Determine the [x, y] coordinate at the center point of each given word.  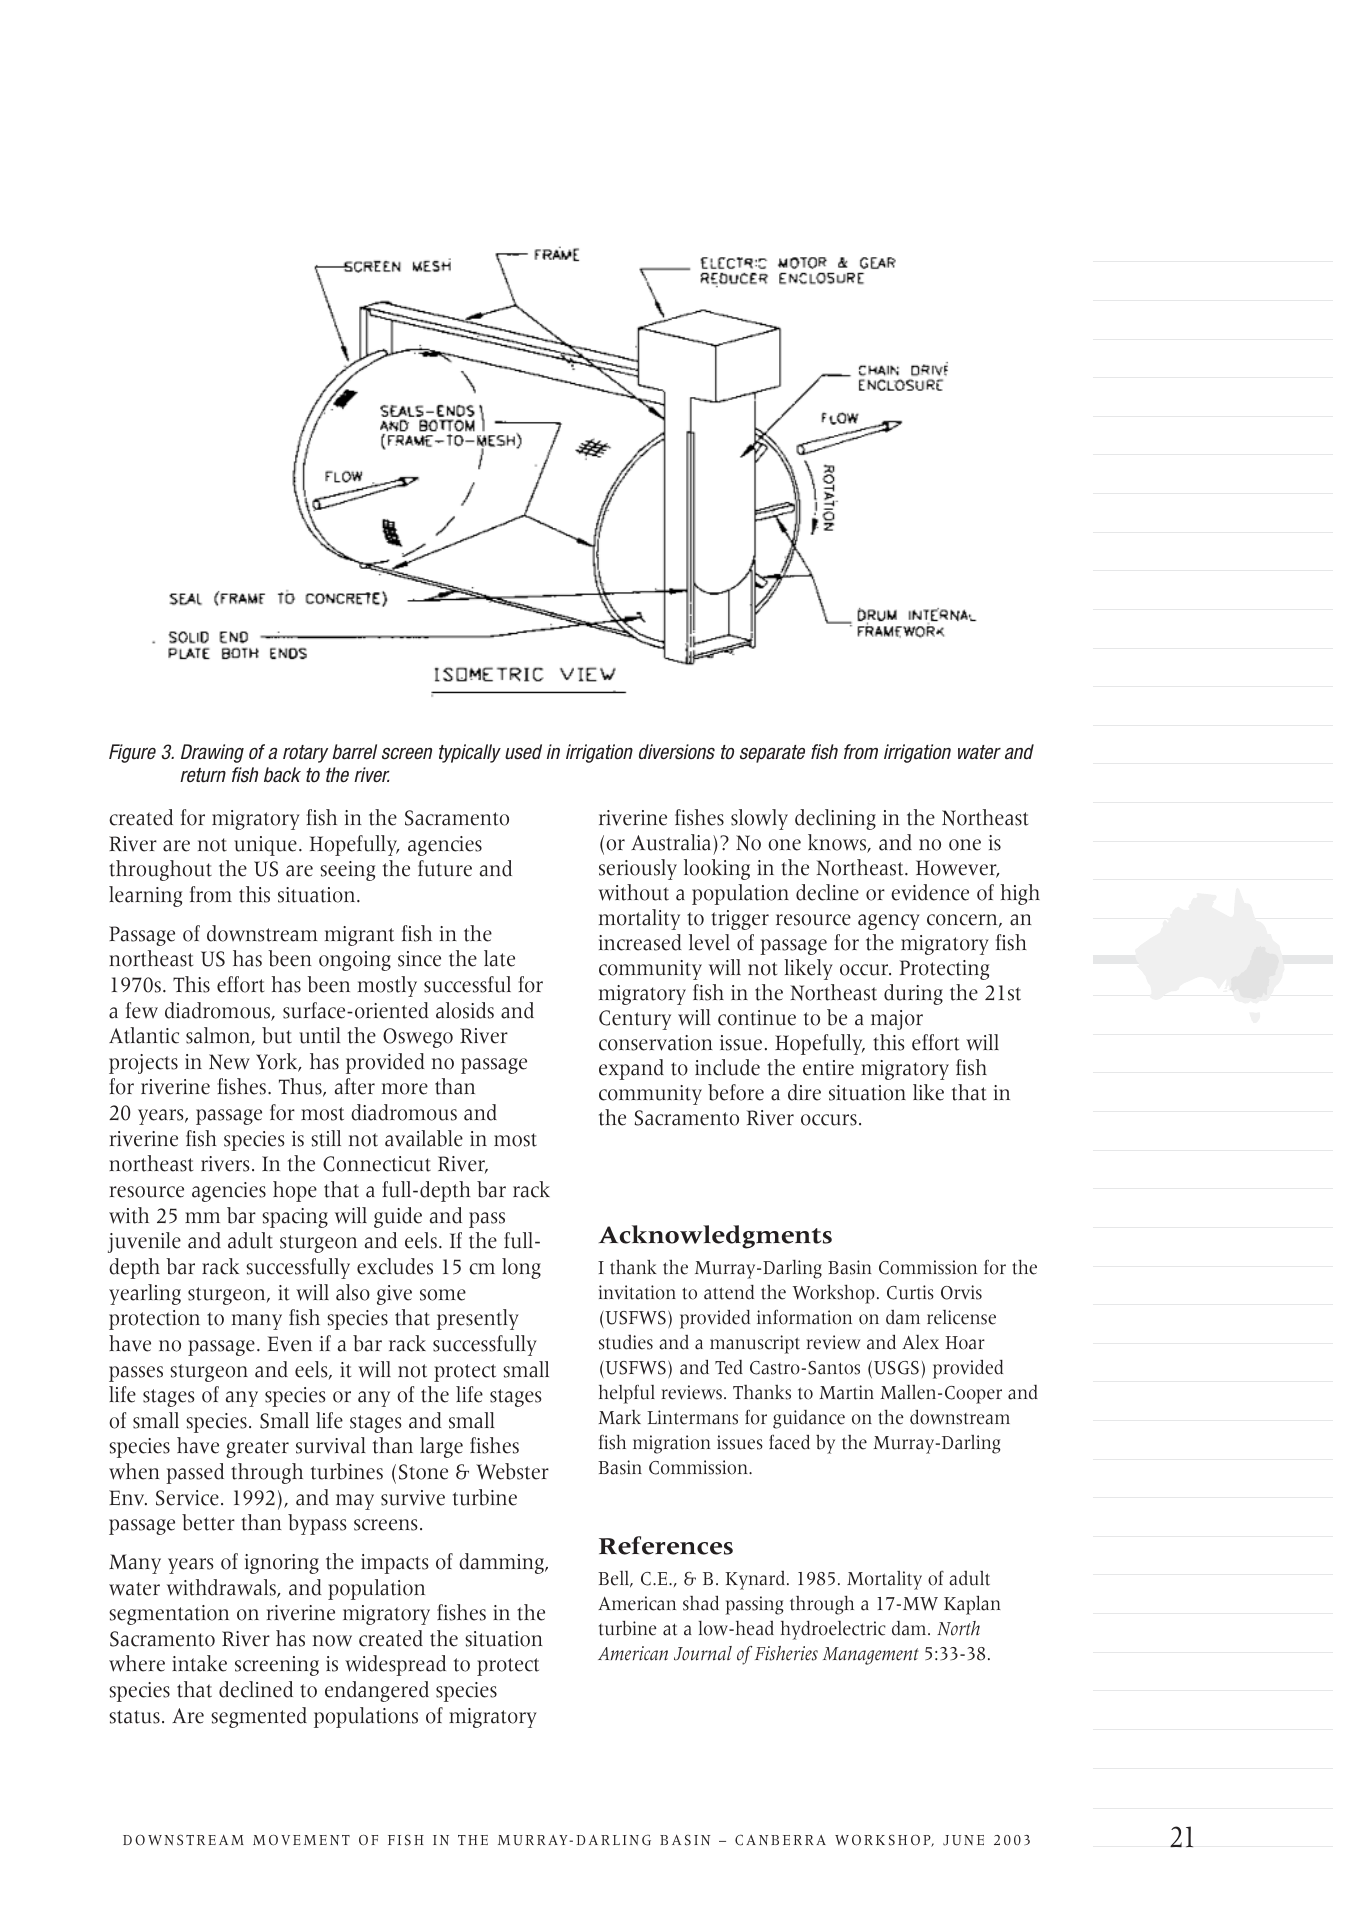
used [523, 752]
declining [835, 819]
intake [199, 1663]
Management [871, 1656]
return [203, 775]
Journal [703, 1653]
